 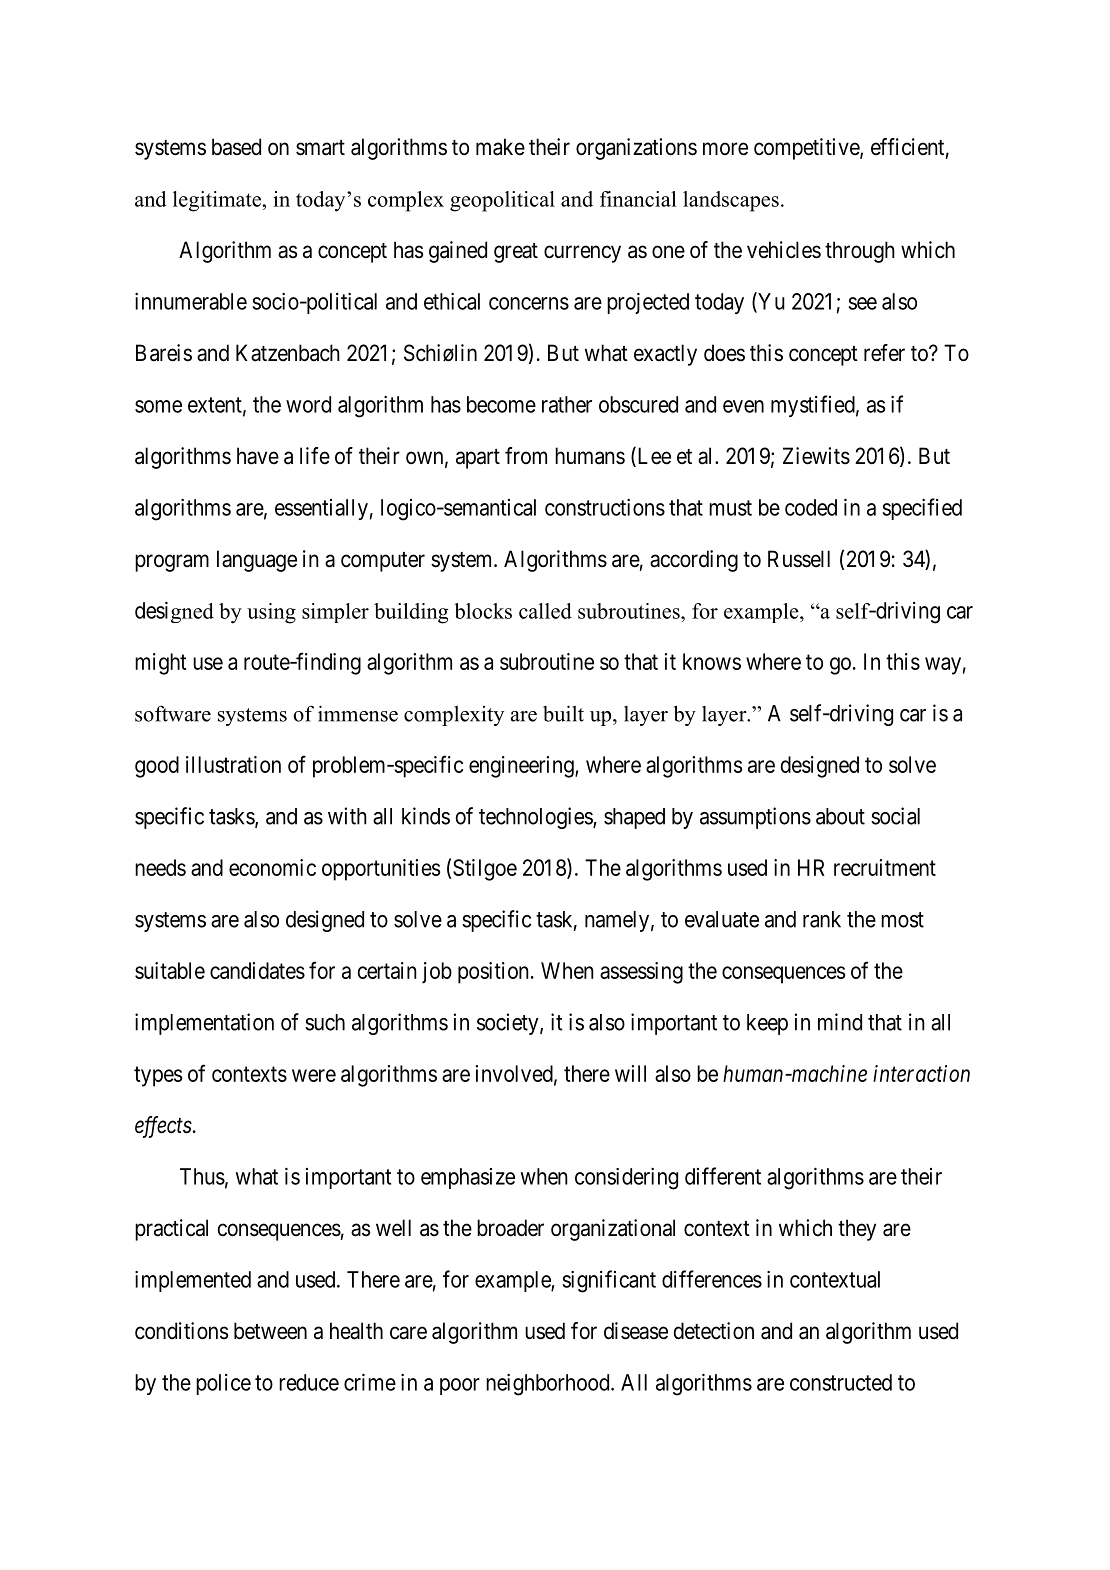 What do you see at coordinates (270, 1331) in the image?
I see `between` at bounding box center [270, 1331].
